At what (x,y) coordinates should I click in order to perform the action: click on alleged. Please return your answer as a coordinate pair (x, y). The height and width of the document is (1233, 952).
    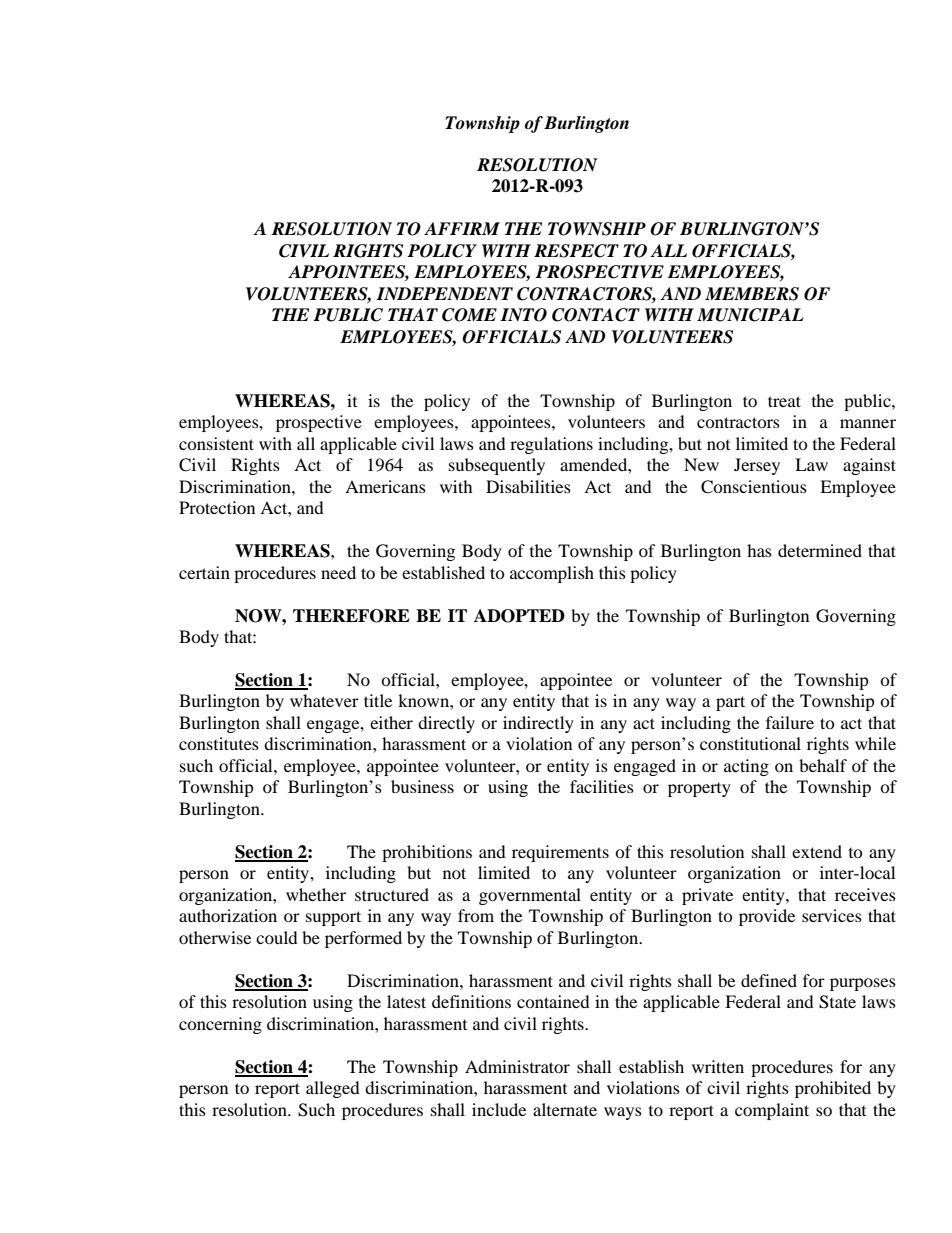
    Looking at the image, I should click on (333, 1089).
